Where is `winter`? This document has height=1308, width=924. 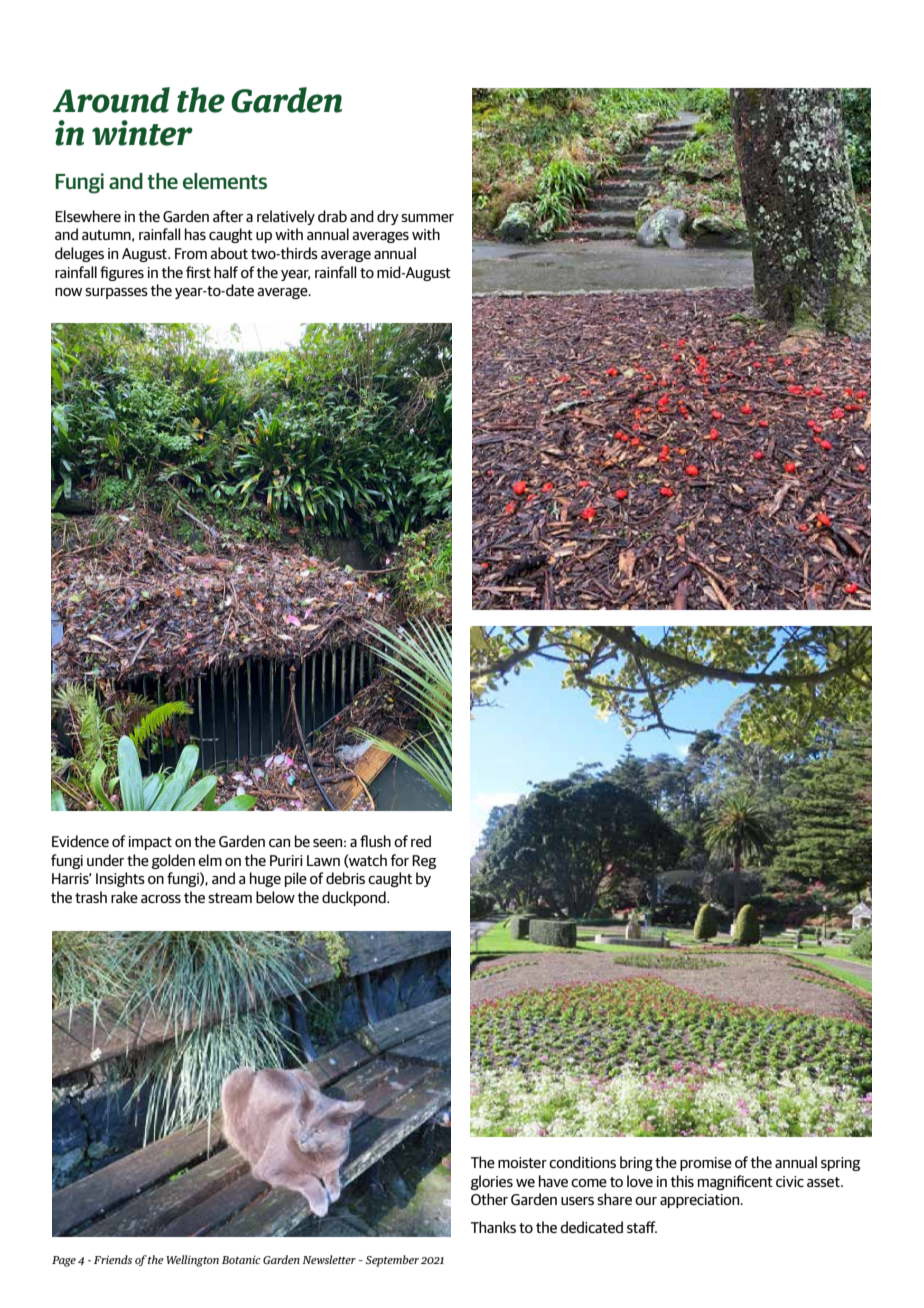 winter is located at coordinates (142, 133).
